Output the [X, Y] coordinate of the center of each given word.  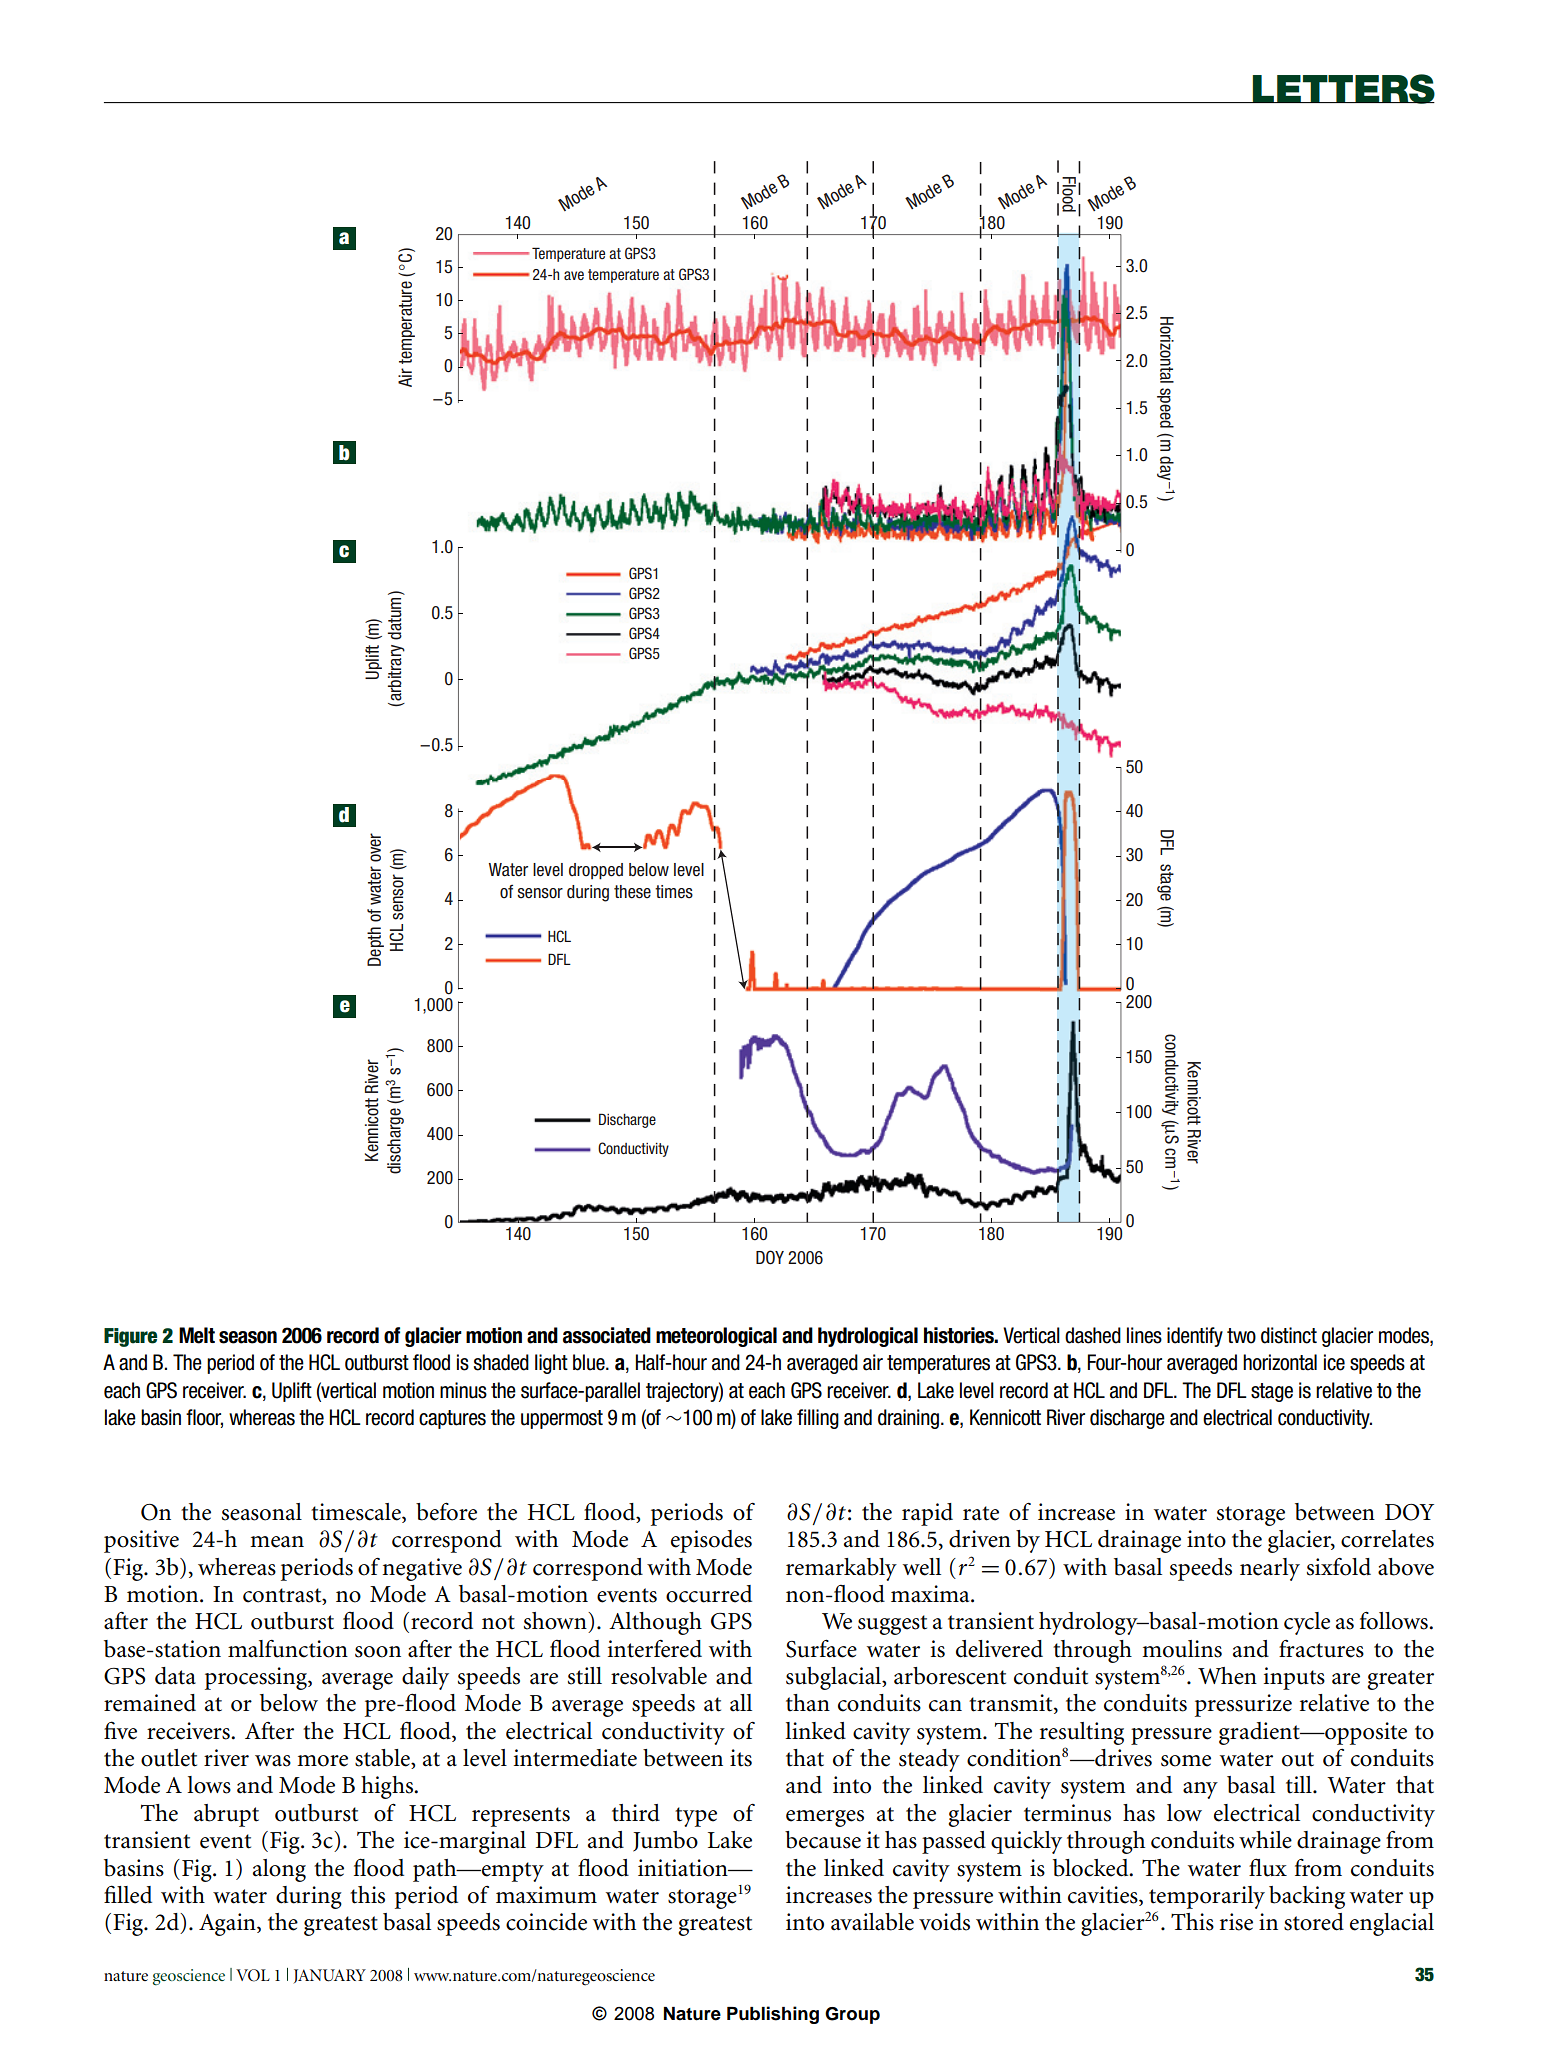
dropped [596, 871]
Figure [130, 1337]
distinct [1289, 1335]
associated [607, 1335]
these [632, 892]
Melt [197, 1335]
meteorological [716, 1337]
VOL [253, 1975]
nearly [1270, 1569]
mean [277, 1542]
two [1241, 1336]
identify [1195, 1337]
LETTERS [1343, 89]
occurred [709, 1594]
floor [204, 1418]
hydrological [868, 1337]
